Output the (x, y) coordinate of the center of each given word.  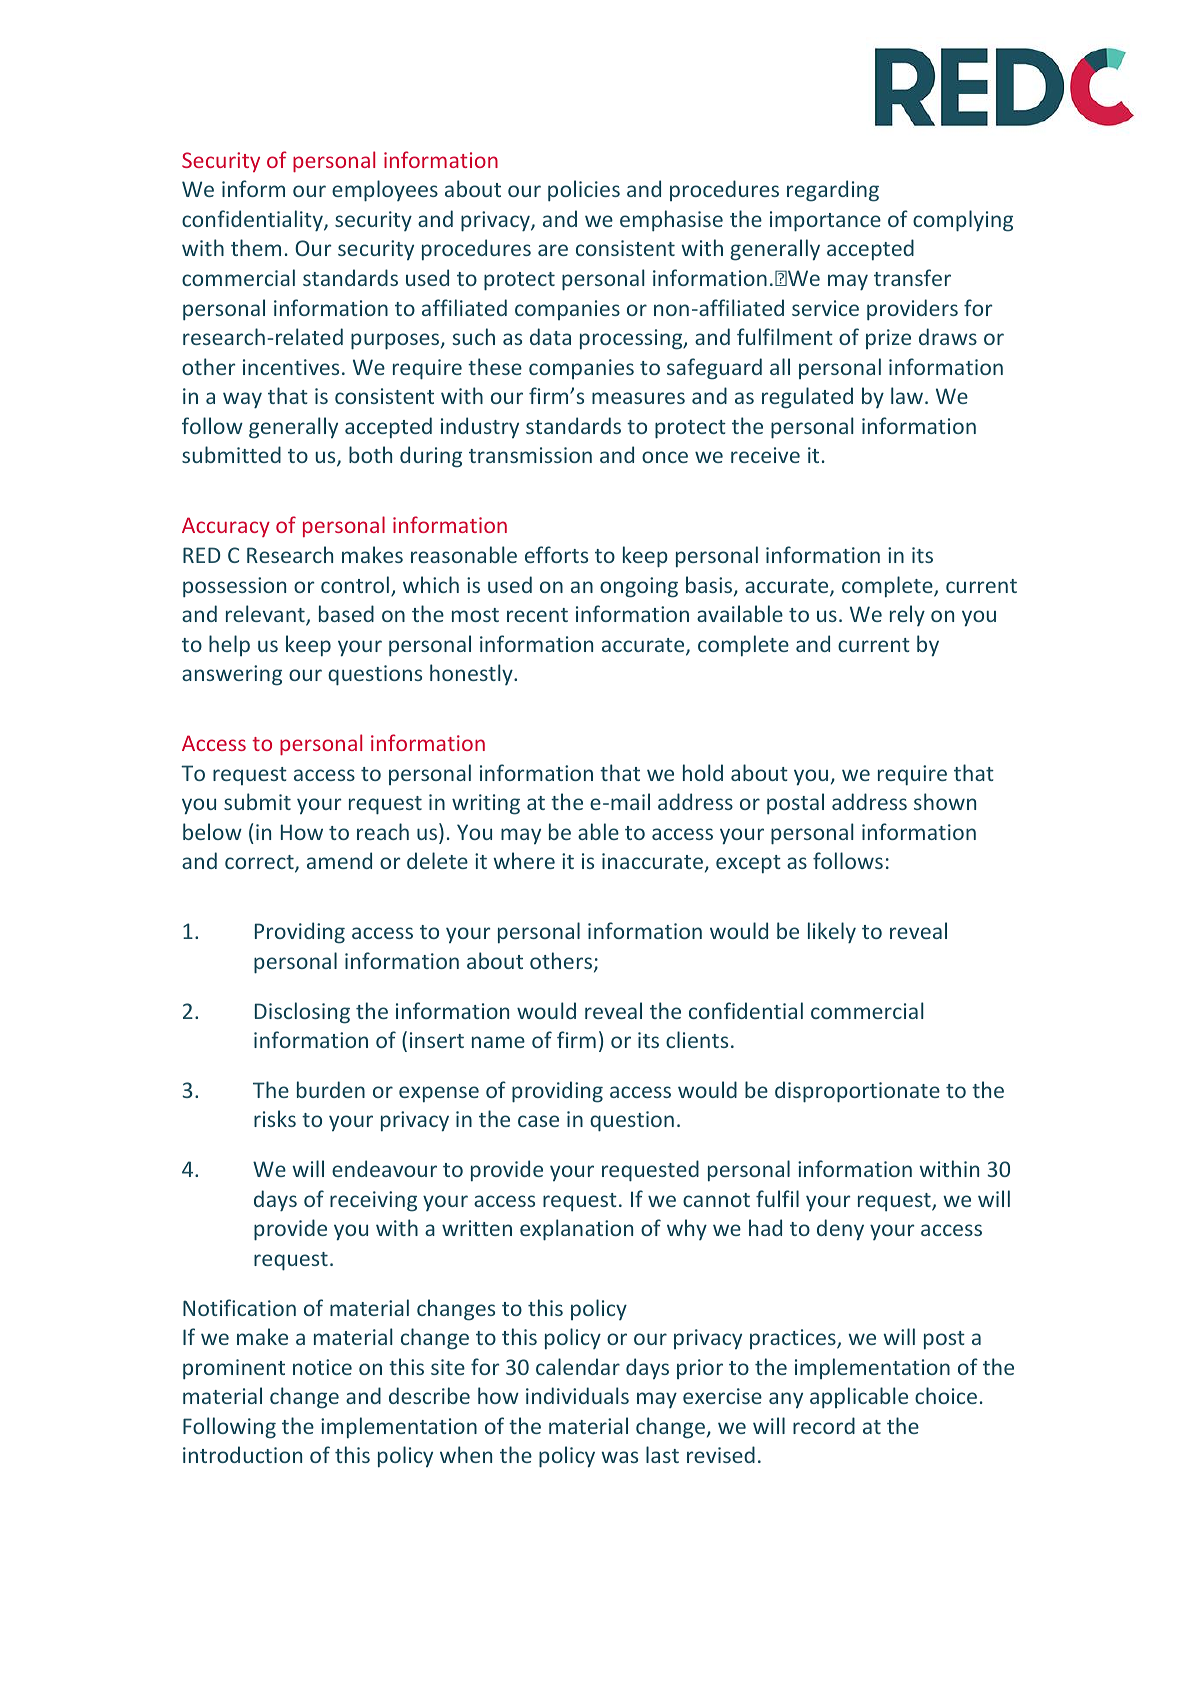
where (524, 860)
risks (275, 1118)
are (553, 250)
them (256, 247)
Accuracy (226, 527)
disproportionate (857, 1092)
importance (825, 221)
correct (260, 863)
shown (945, 801)
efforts (556, 554)
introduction (242, 1454)
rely (907, 615)
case (538, 1121)
